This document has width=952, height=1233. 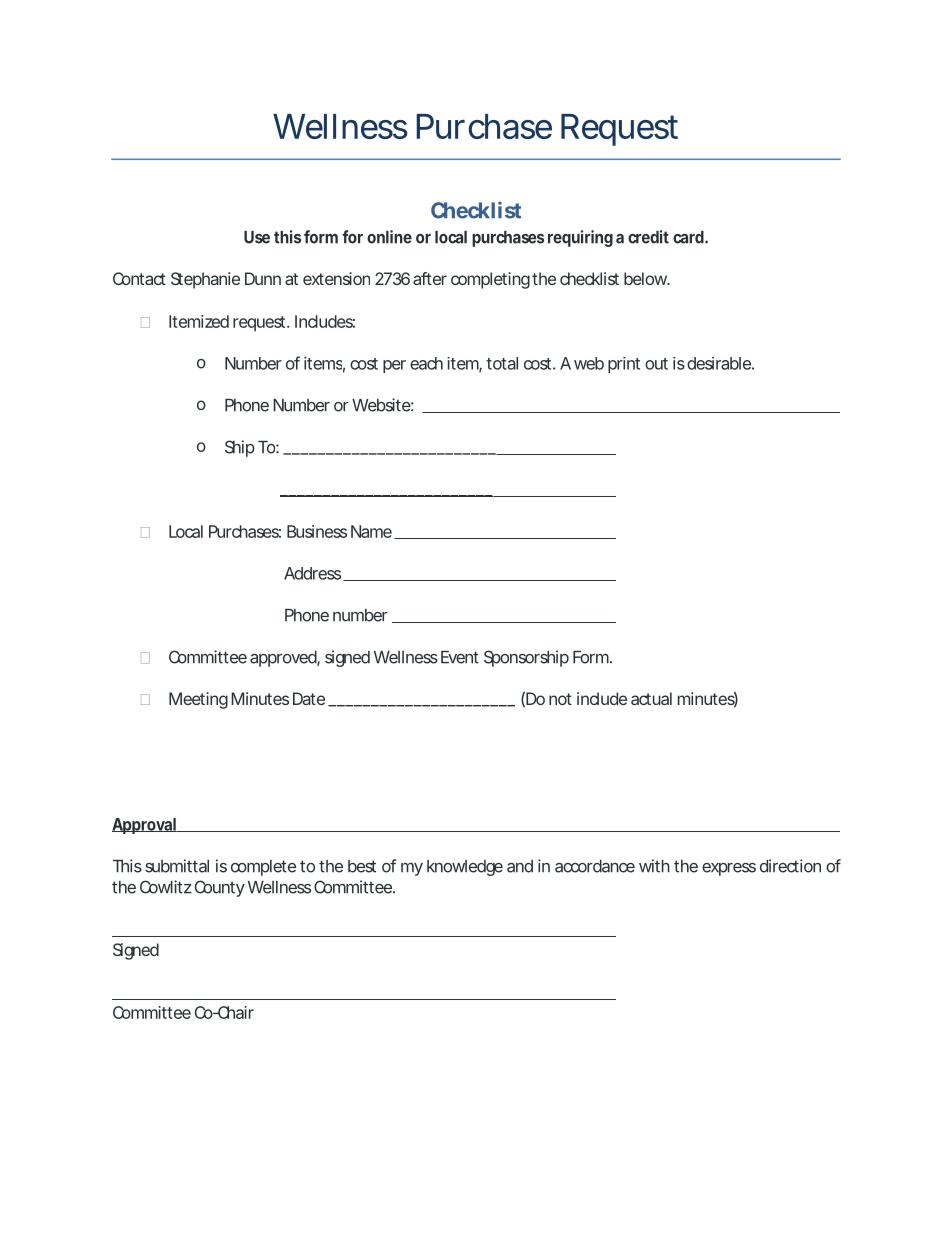 What do you see at coordinates (560, 699) in the document?
I see `not` at bounding box center [560, 699].
